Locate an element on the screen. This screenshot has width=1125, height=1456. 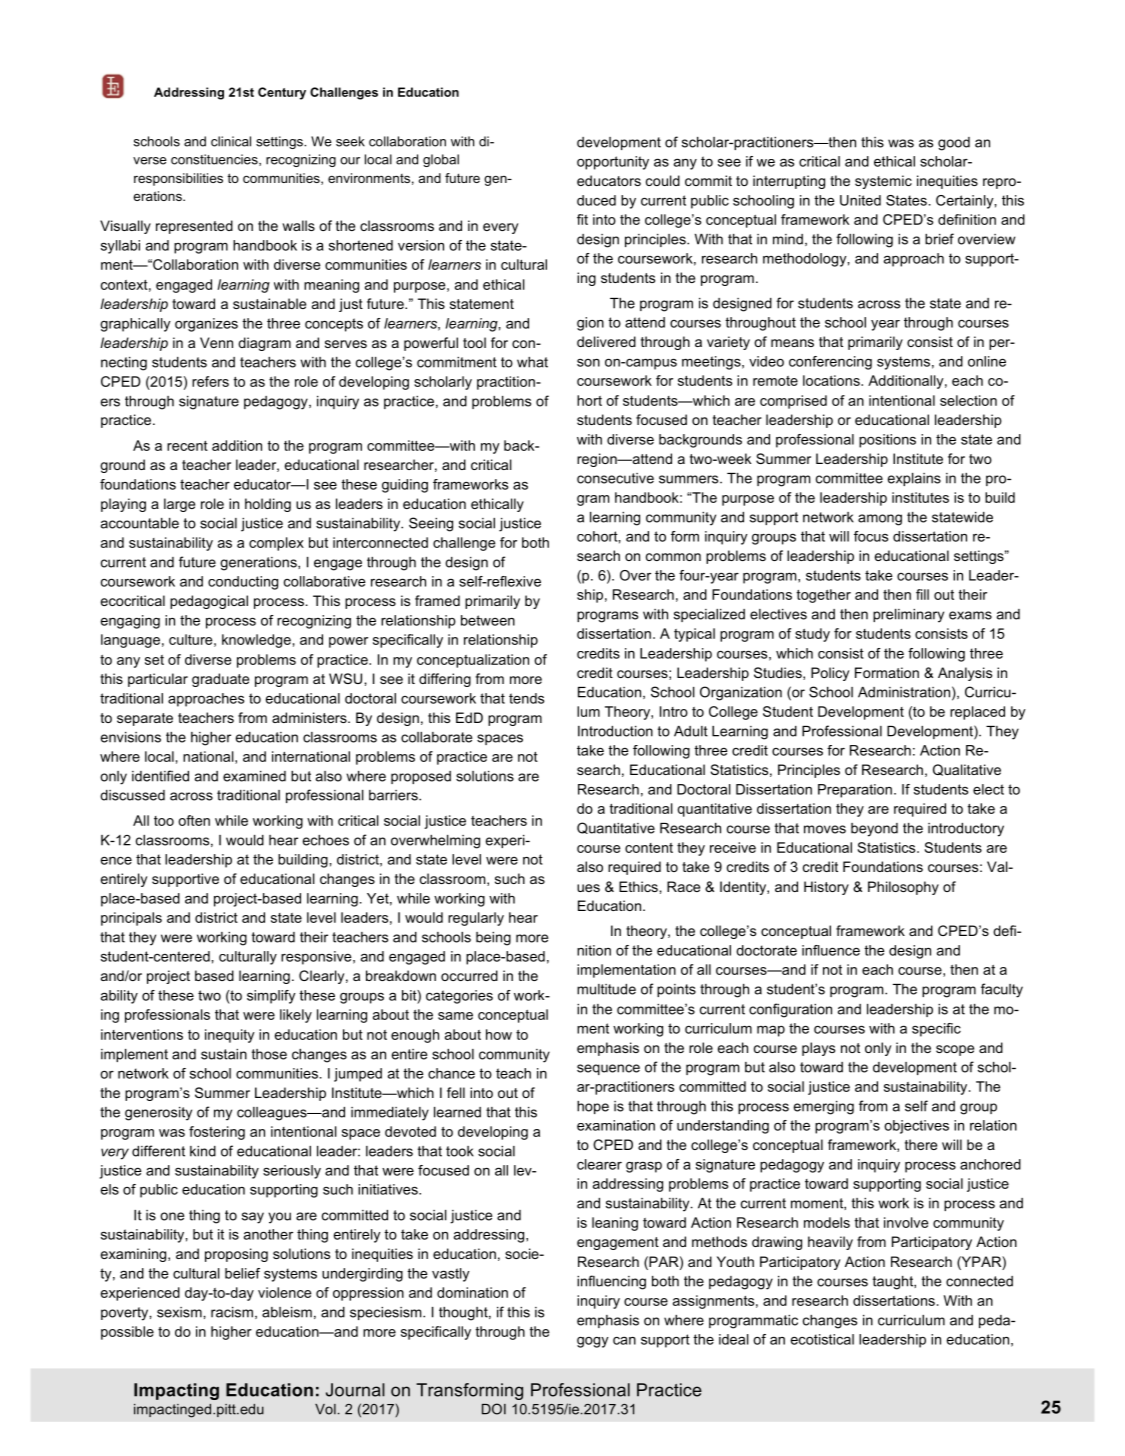
racism is located at coordinates (232, 1312).
